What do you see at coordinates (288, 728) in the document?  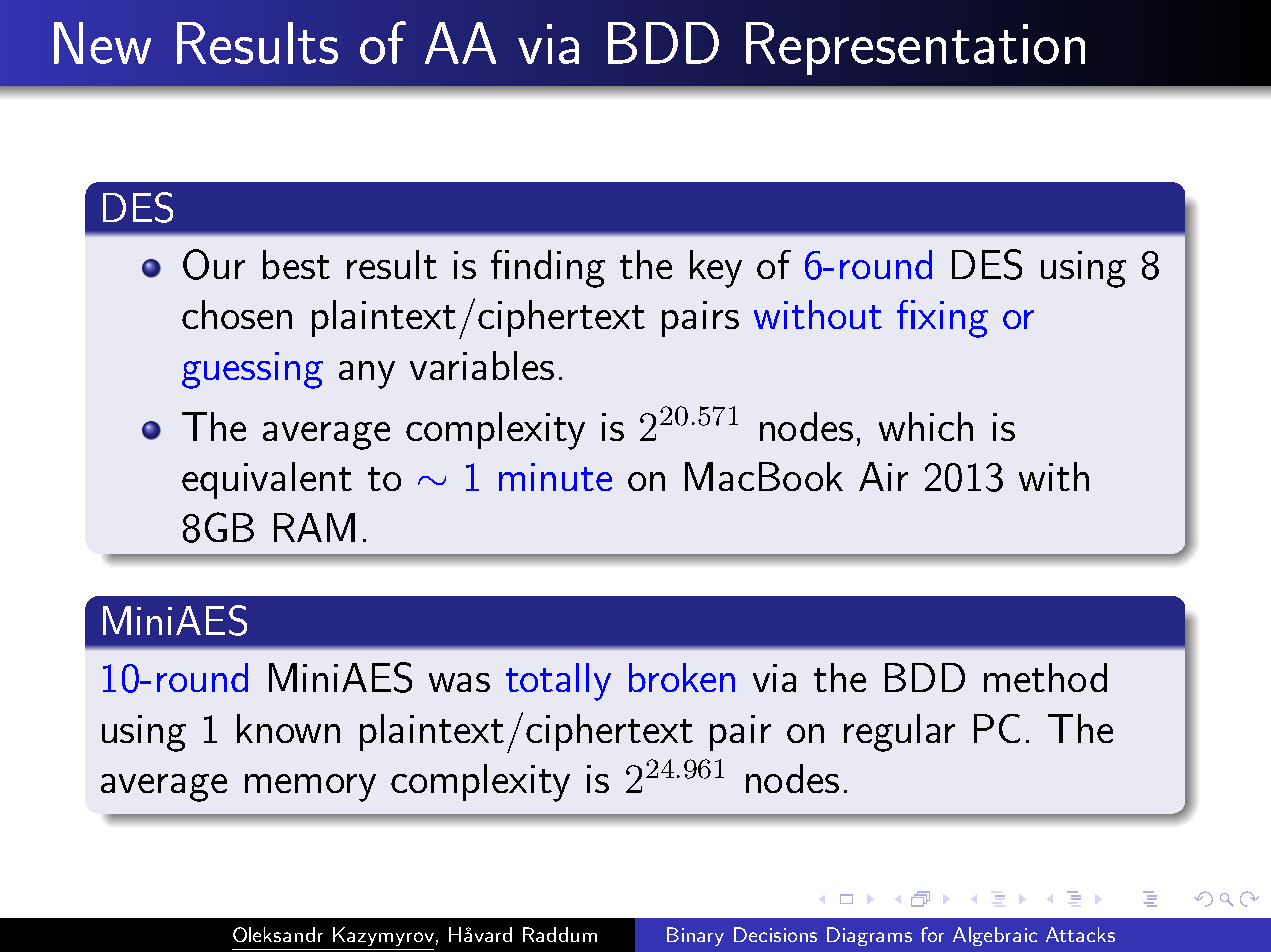 I see `known` at bounding box center [288, 728].
